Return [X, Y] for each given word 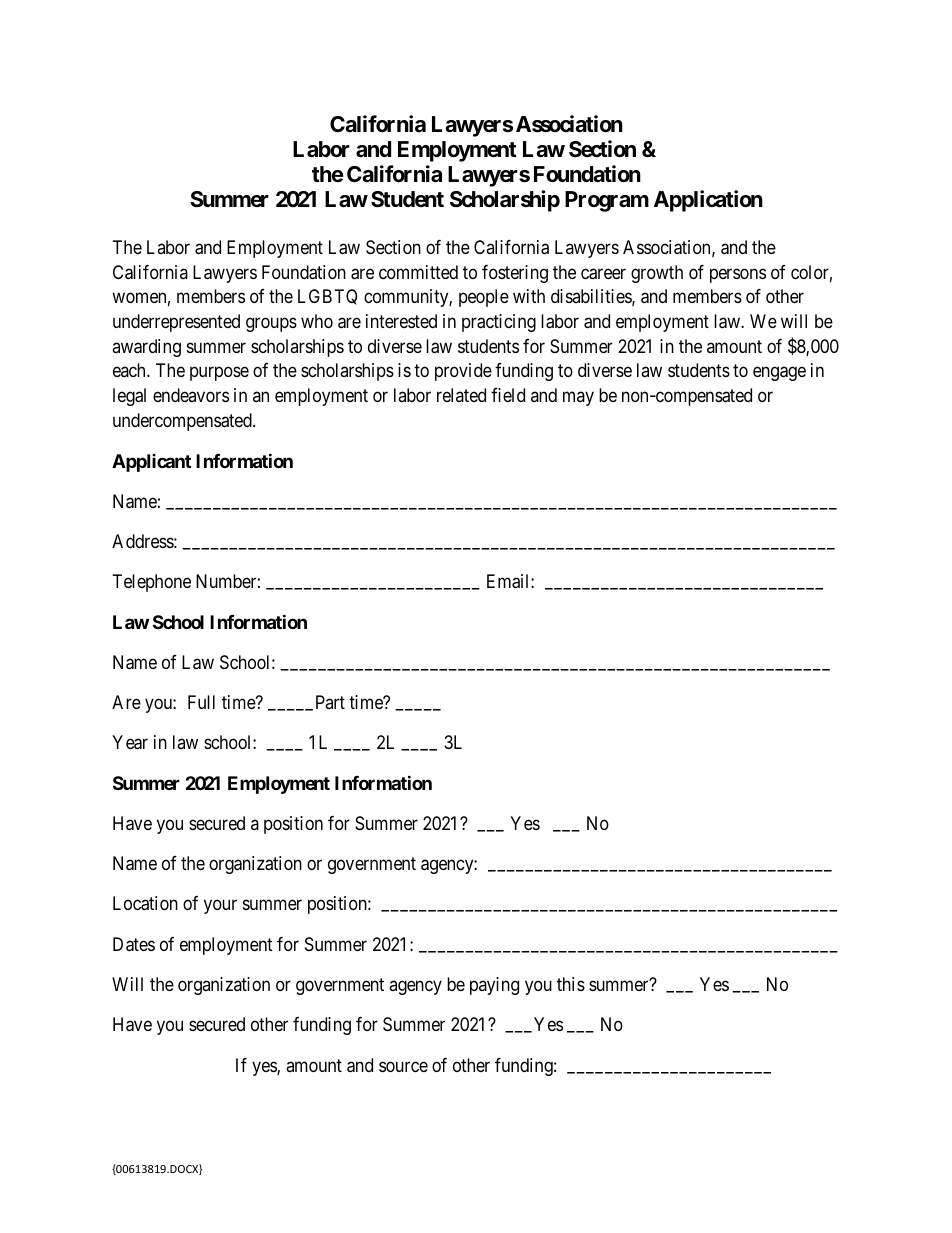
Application [708, 201]
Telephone [152, 583]
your [220, 907]
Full [201, 702]
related [461, 395]
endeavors [191, 395]
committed [418, 272]
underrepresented [176, 323]
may [578, 399]
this [571, 984]
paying [494, 986]
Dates [134, 944]
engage [779, 374]
